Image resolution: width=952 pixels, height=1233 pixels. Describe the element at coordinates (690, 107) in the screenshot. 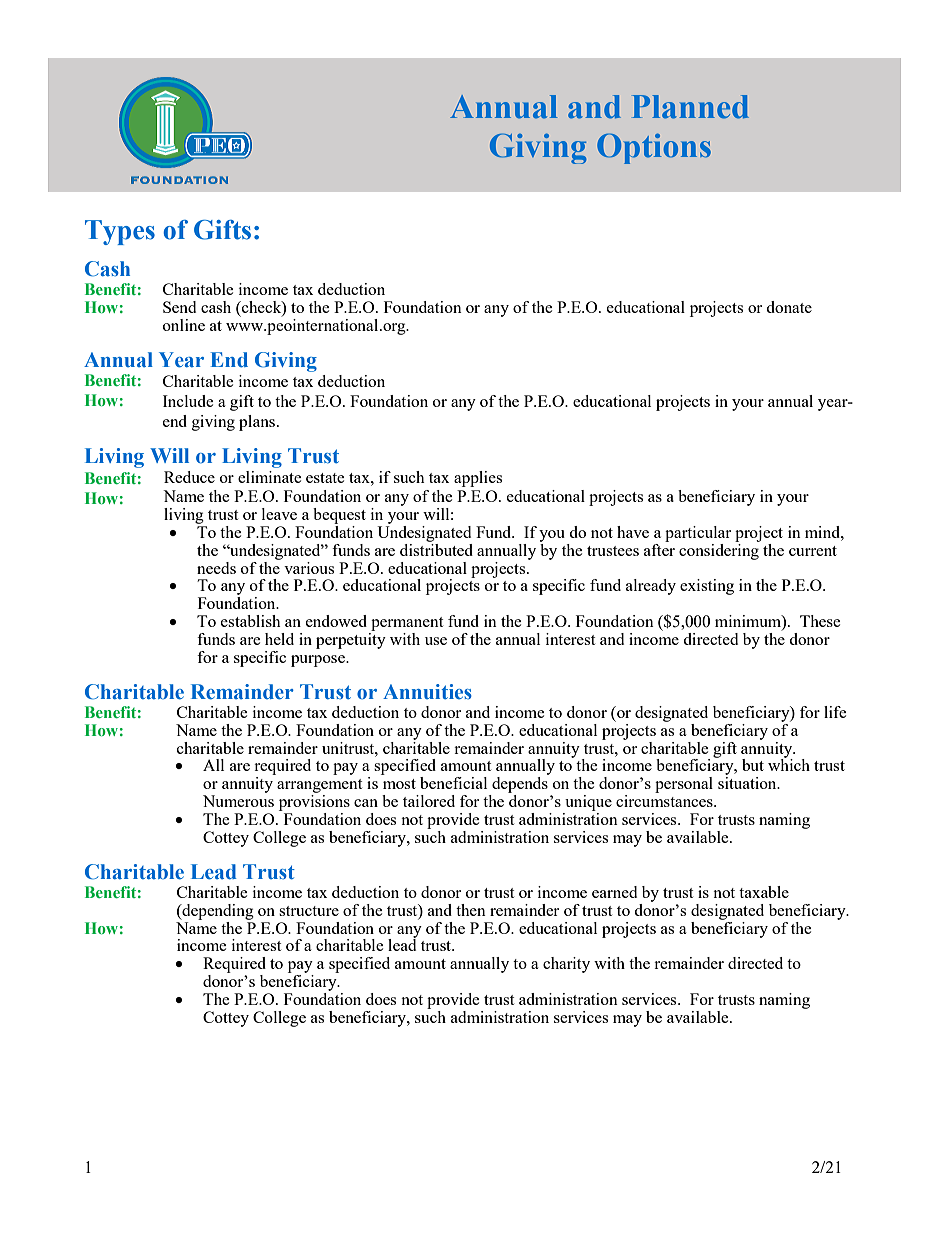

I see `Planned` at that location.
